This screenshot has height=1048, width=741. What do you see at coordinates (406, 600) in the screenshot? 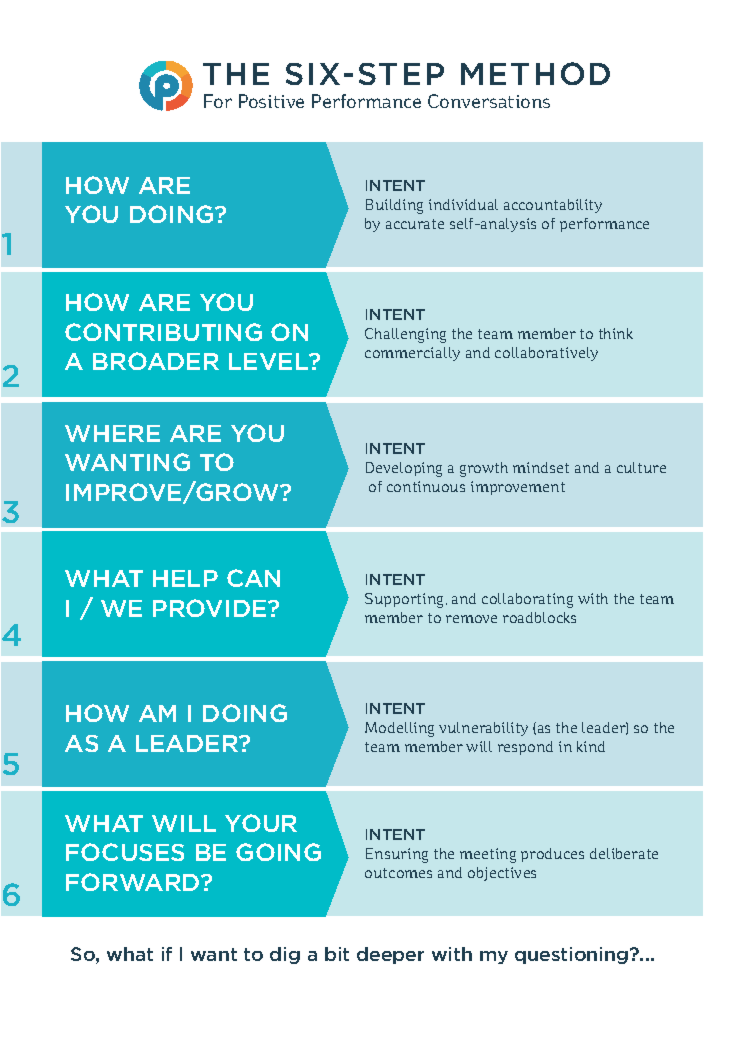
I see `Supporting` at bounding box center [406, 600].
